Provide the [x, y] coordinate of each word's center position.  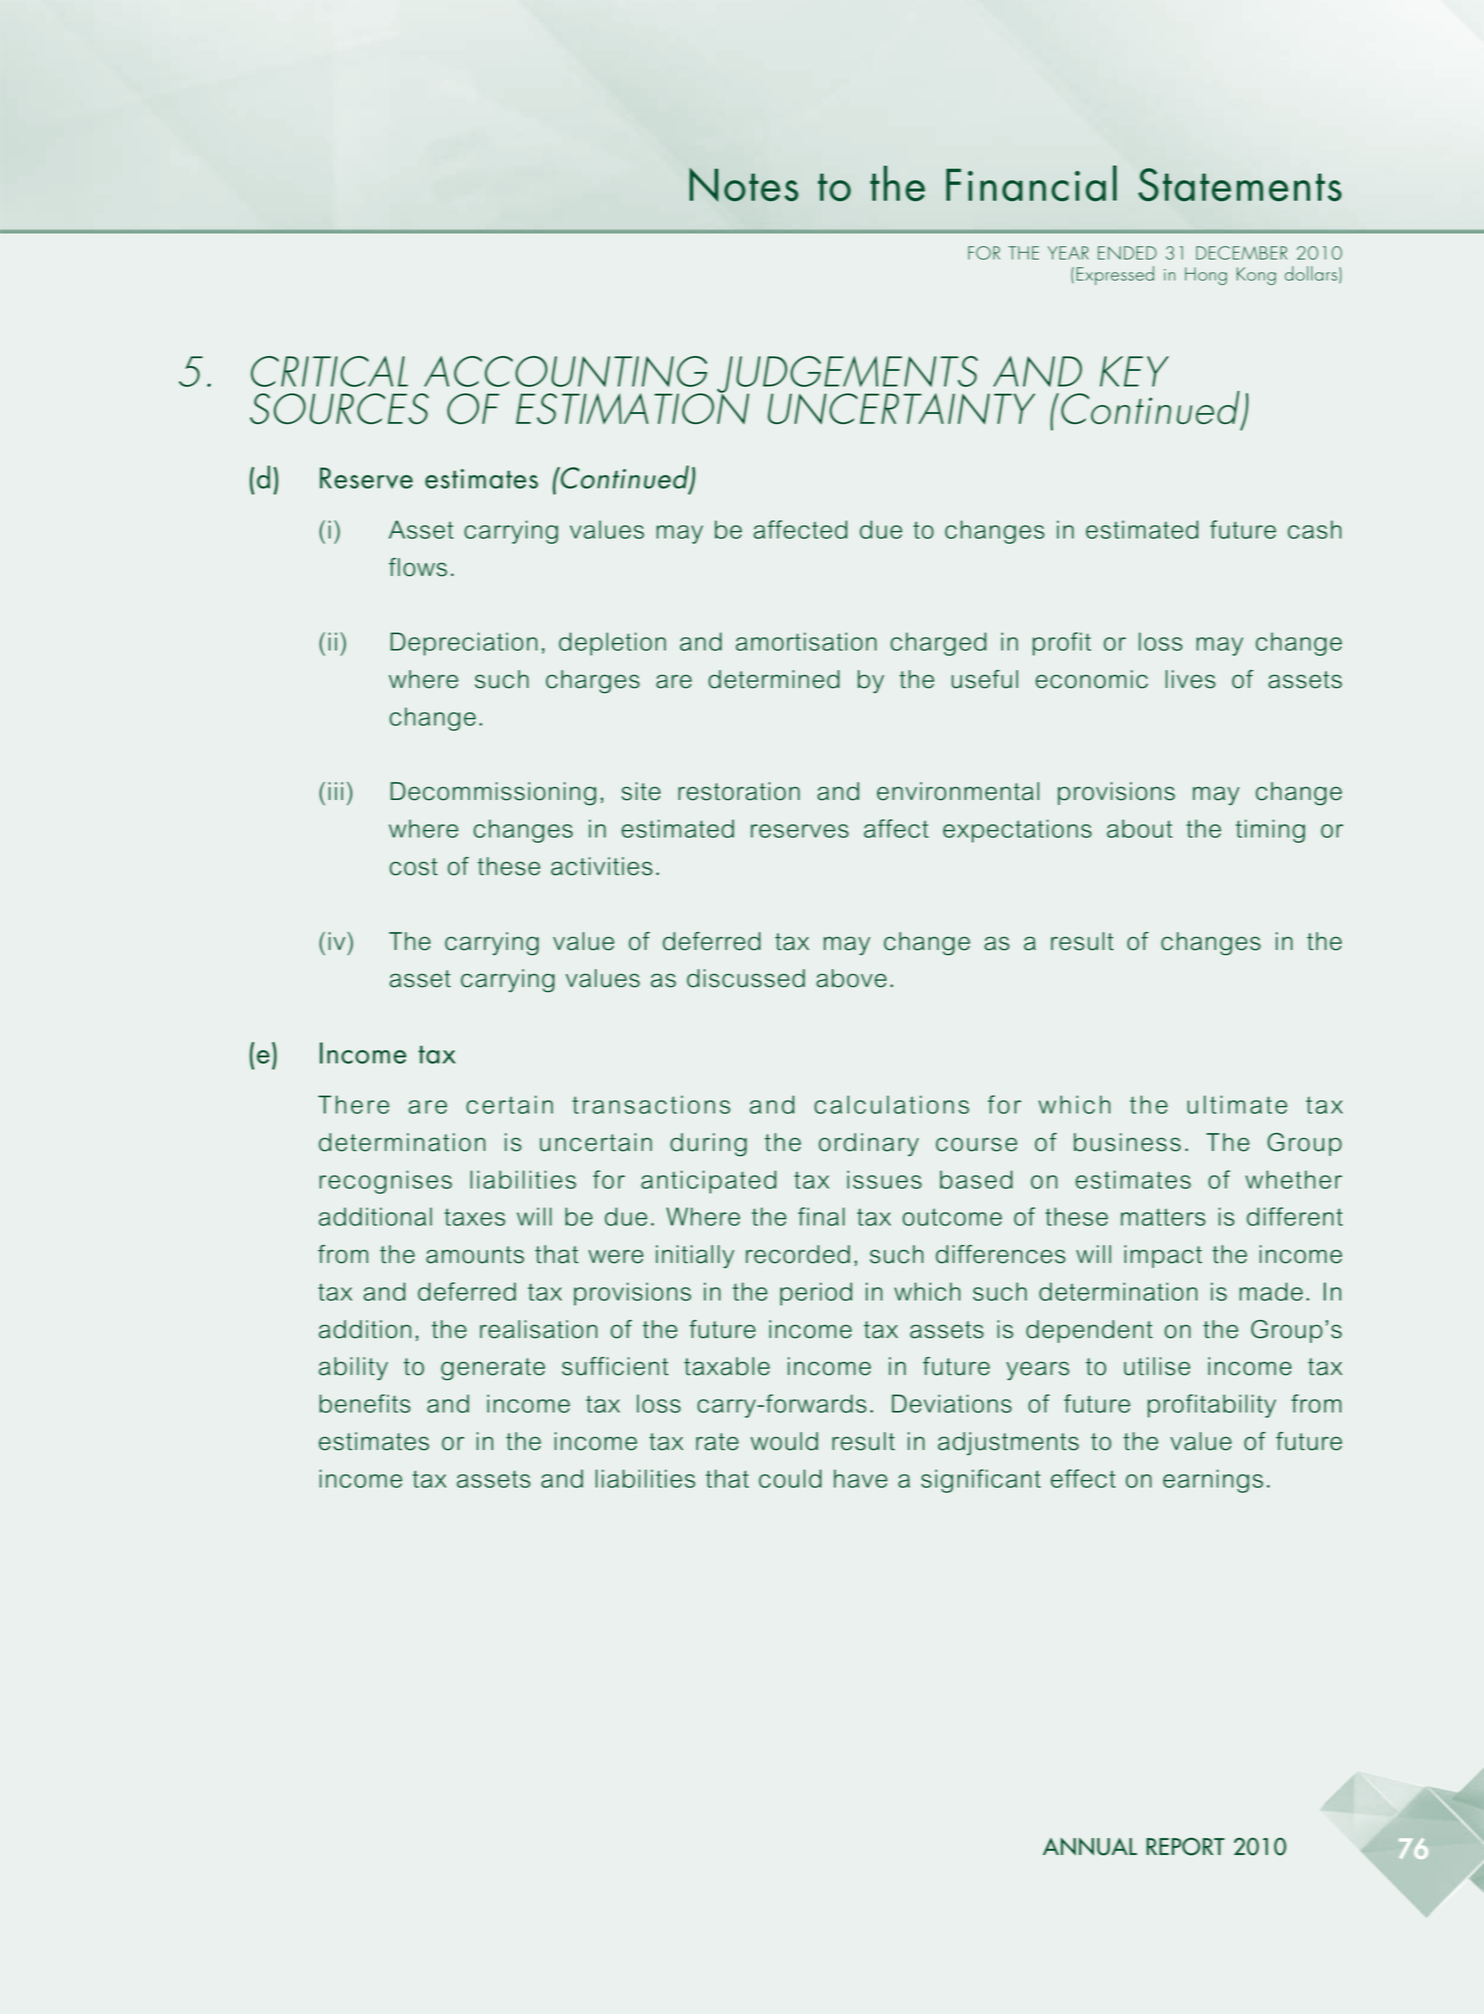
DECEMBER [1241, 253]
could [790, 1478]
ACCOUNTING [565, 371]
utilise [1157, 1366]
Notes [743, 185]
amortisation [806, 641]
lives [1191, 679]
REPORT [1185, 1846]
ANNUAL [1090, 1847]
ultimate [1237, 1104]
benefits [365, 1403]
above [851, 978]
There [353, 1104]
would [784, 1441]
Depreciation [464, 644]
